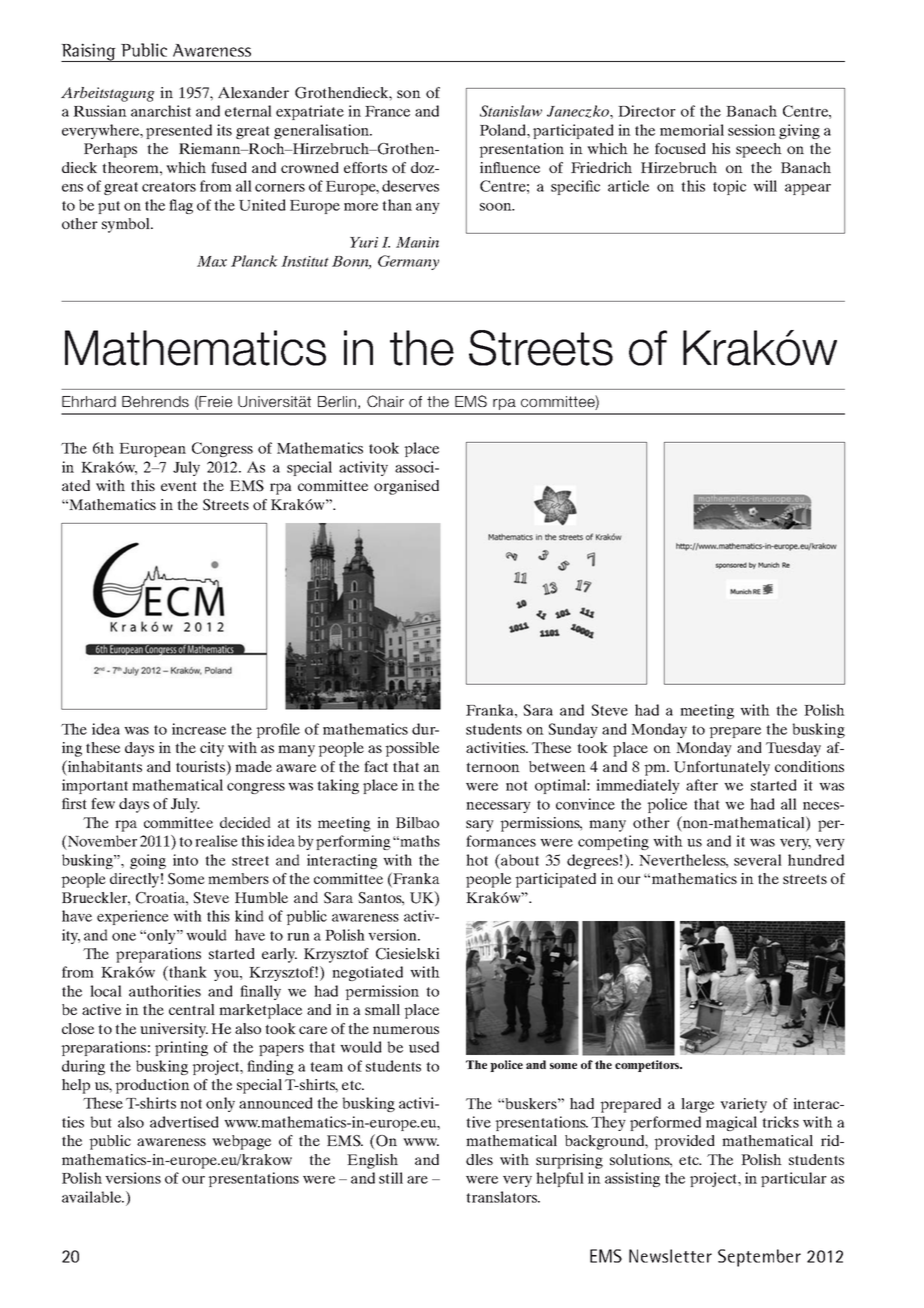 The width and height of the page is (924, 1308). I want to click on son, so click(409, 94).
